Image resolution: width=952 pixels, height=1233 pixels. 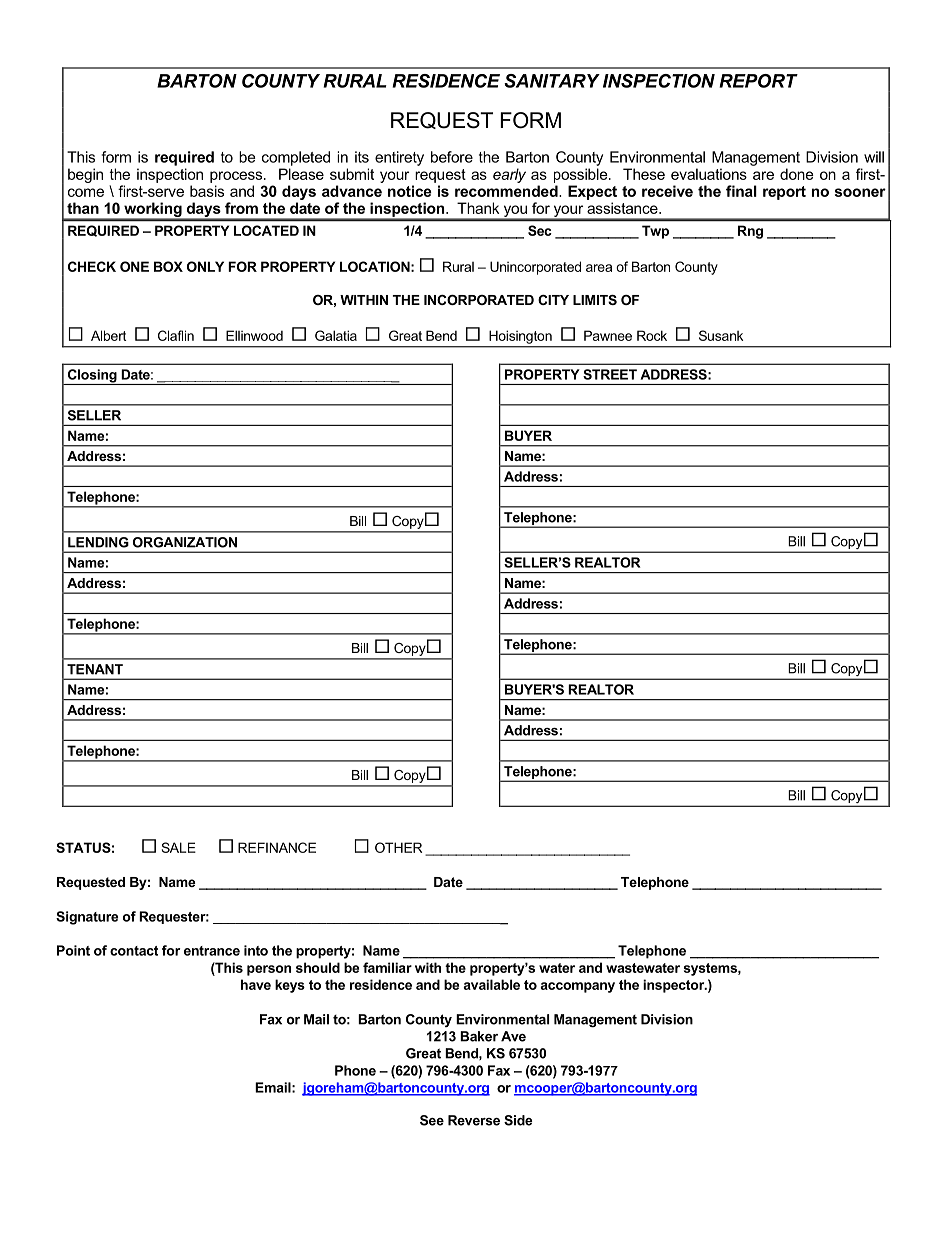 I want to click on inspector, so click(x=675, y=986).
